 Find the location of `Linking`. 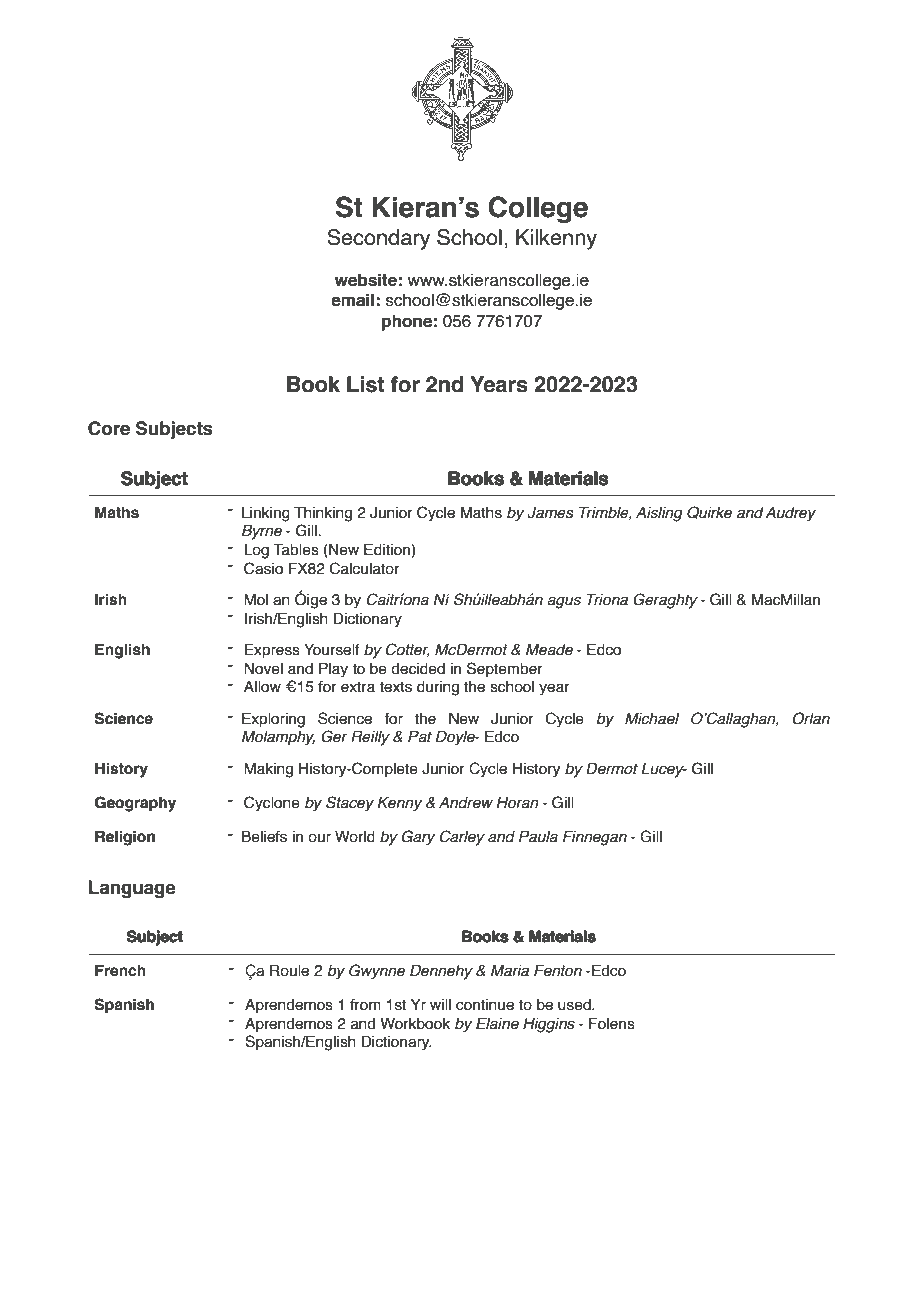

Linking is located at coordinates (266, 514).
